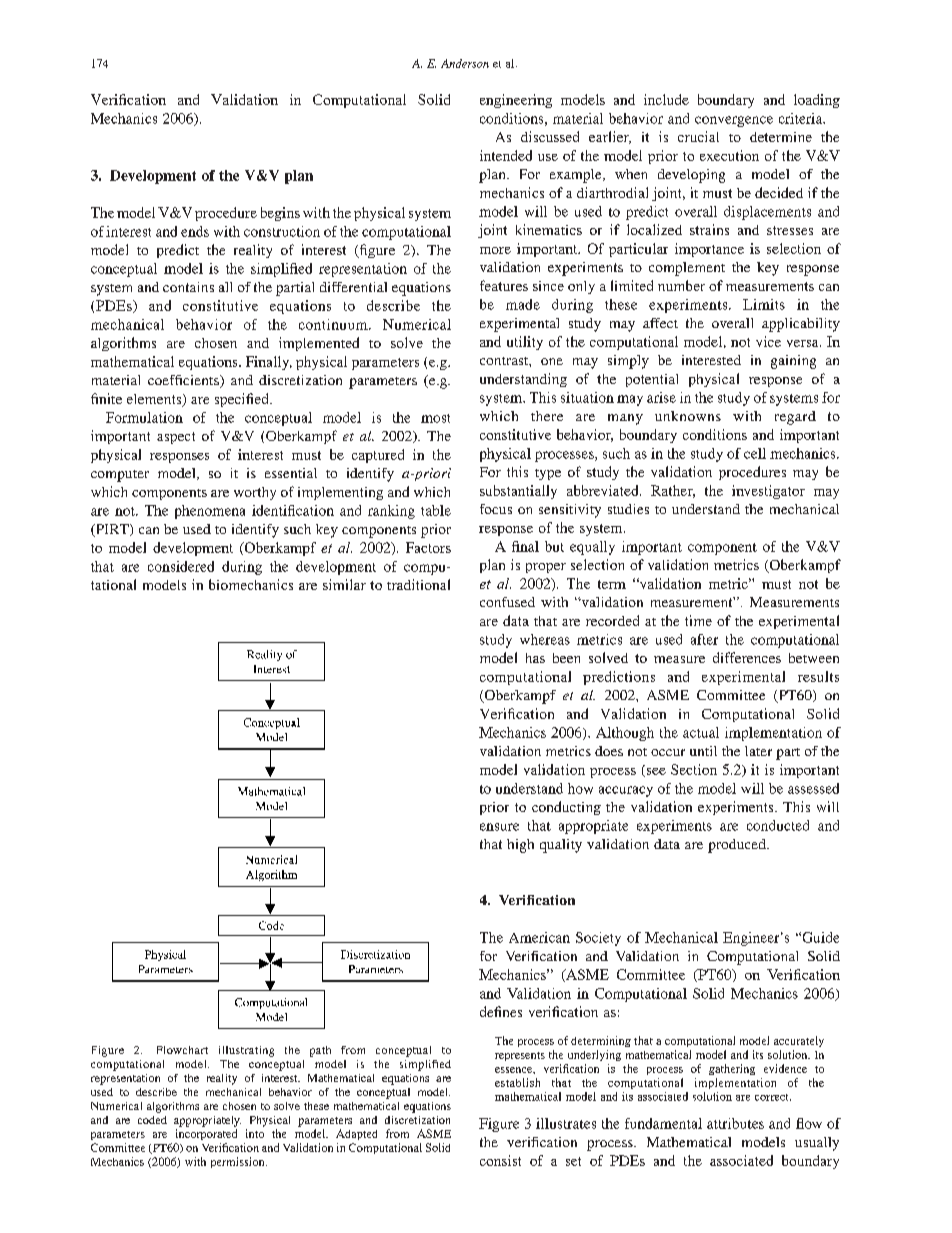 Image resolution: width=952 pixels, height=1233 pixels. What do you see at coordinates (195, 231) in the screenshot?
I see `ends` at bounding box center [195, 231].
